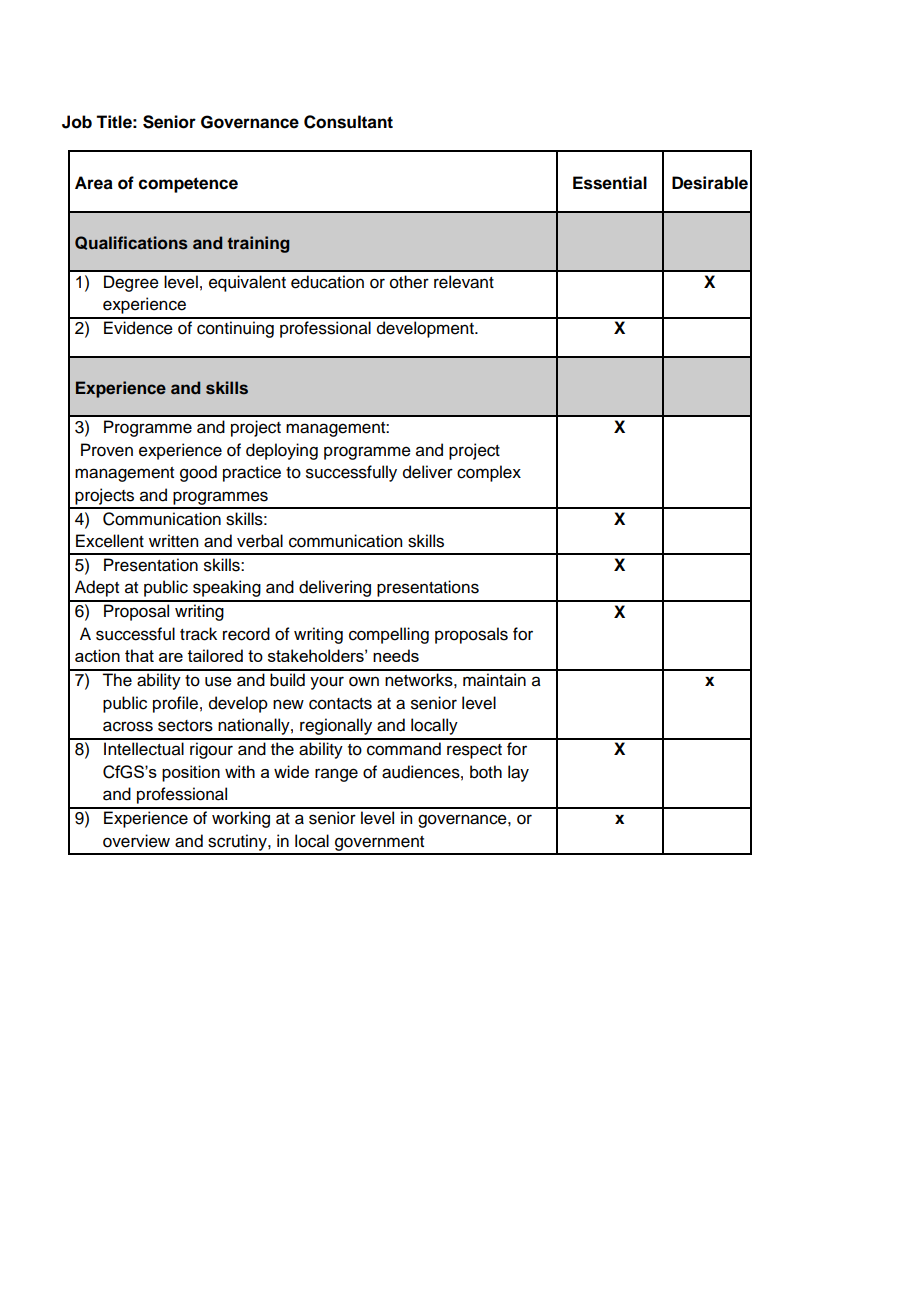 Image resolution: width=924 pixels, height=1308 pixels. What do you see at coordinates (198, 473) in the screenshot?
I see `good` at bounding box center [198, 473].
